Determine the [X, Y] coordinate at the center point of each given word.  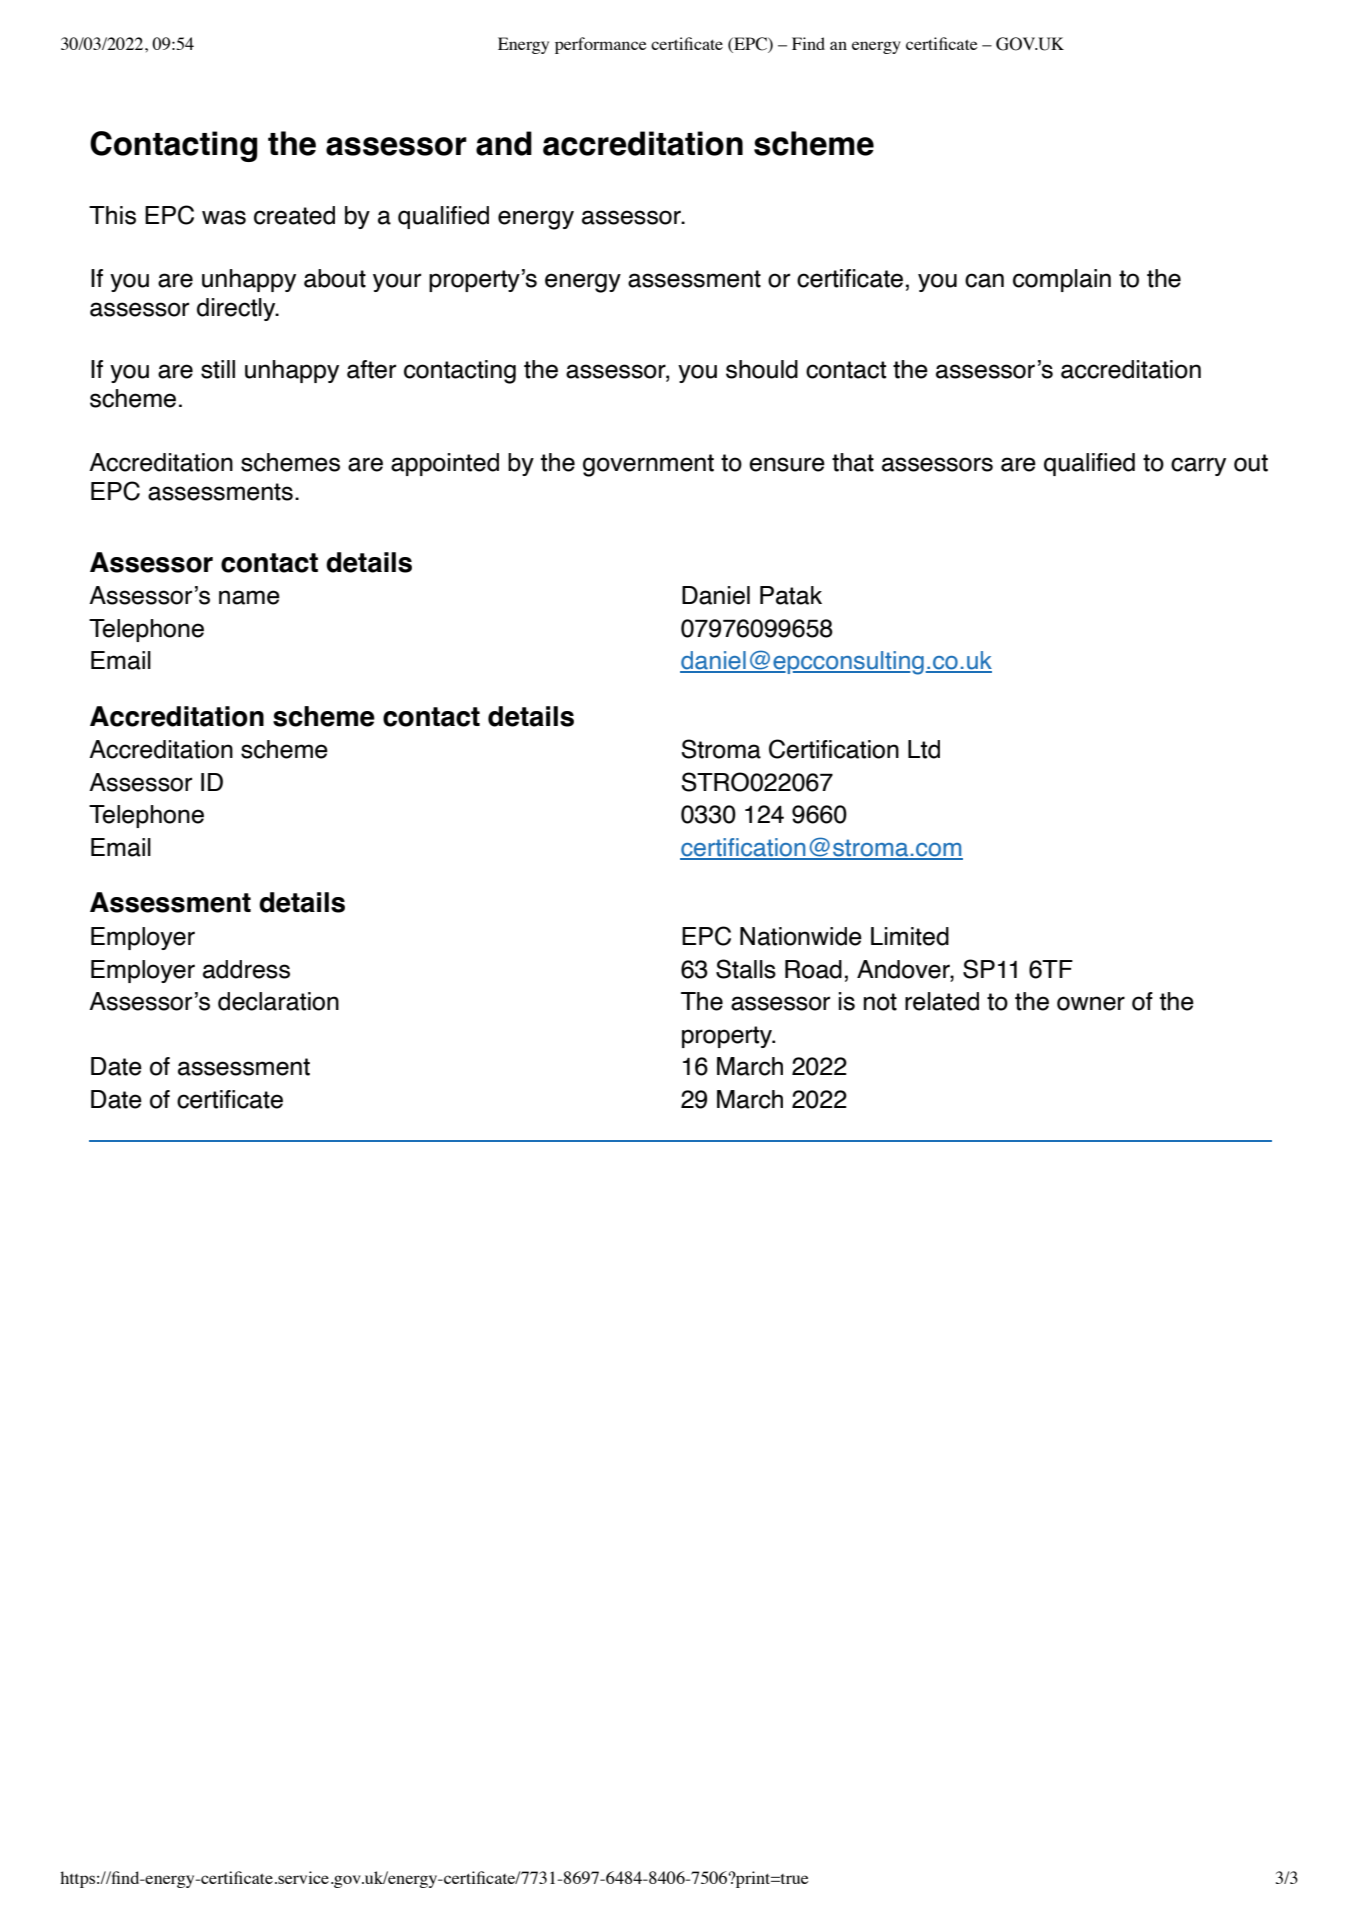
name [249, 597]
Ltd [924, 749]
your [397, 282]
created [294, 215]
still [218, 369]
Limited [910, 936]
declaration [278, 1001]
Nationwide [801, 936]
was [224, 217]
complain [1062, 280]
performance [601, 45]
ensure [787, 464]
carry [1198, 466]
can [984, 280]
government [648, 465]
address [246, 969]
